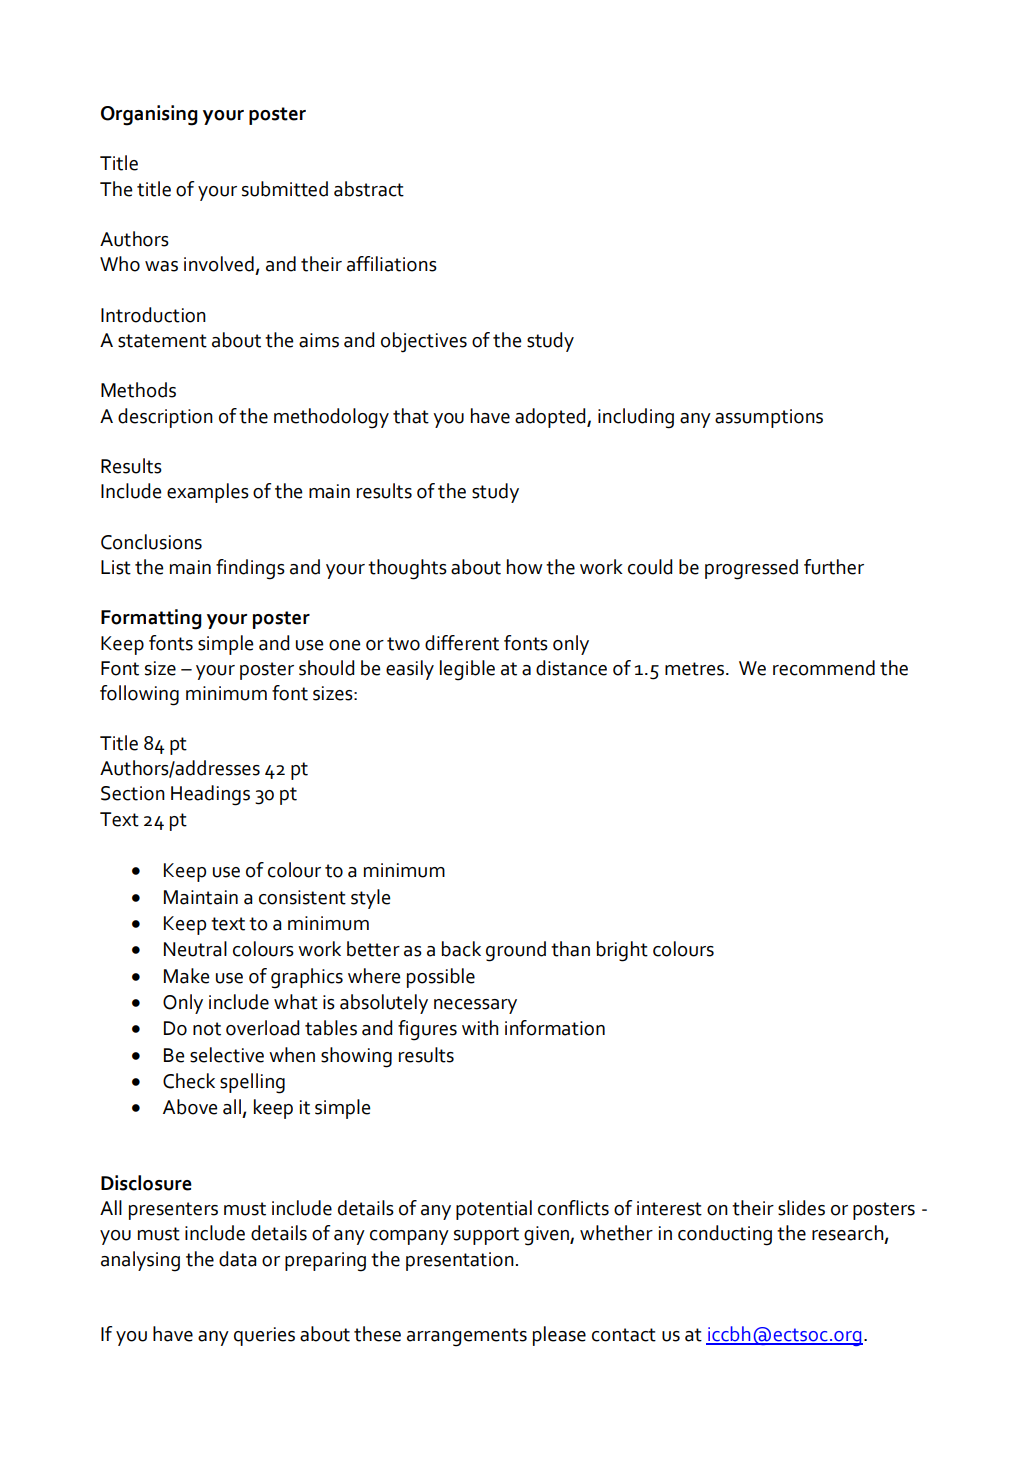 The width and height of the page is (1035, 1464). Describe the element at coordinates (467, 1337) in the page. I see `arrangements` at that location.
